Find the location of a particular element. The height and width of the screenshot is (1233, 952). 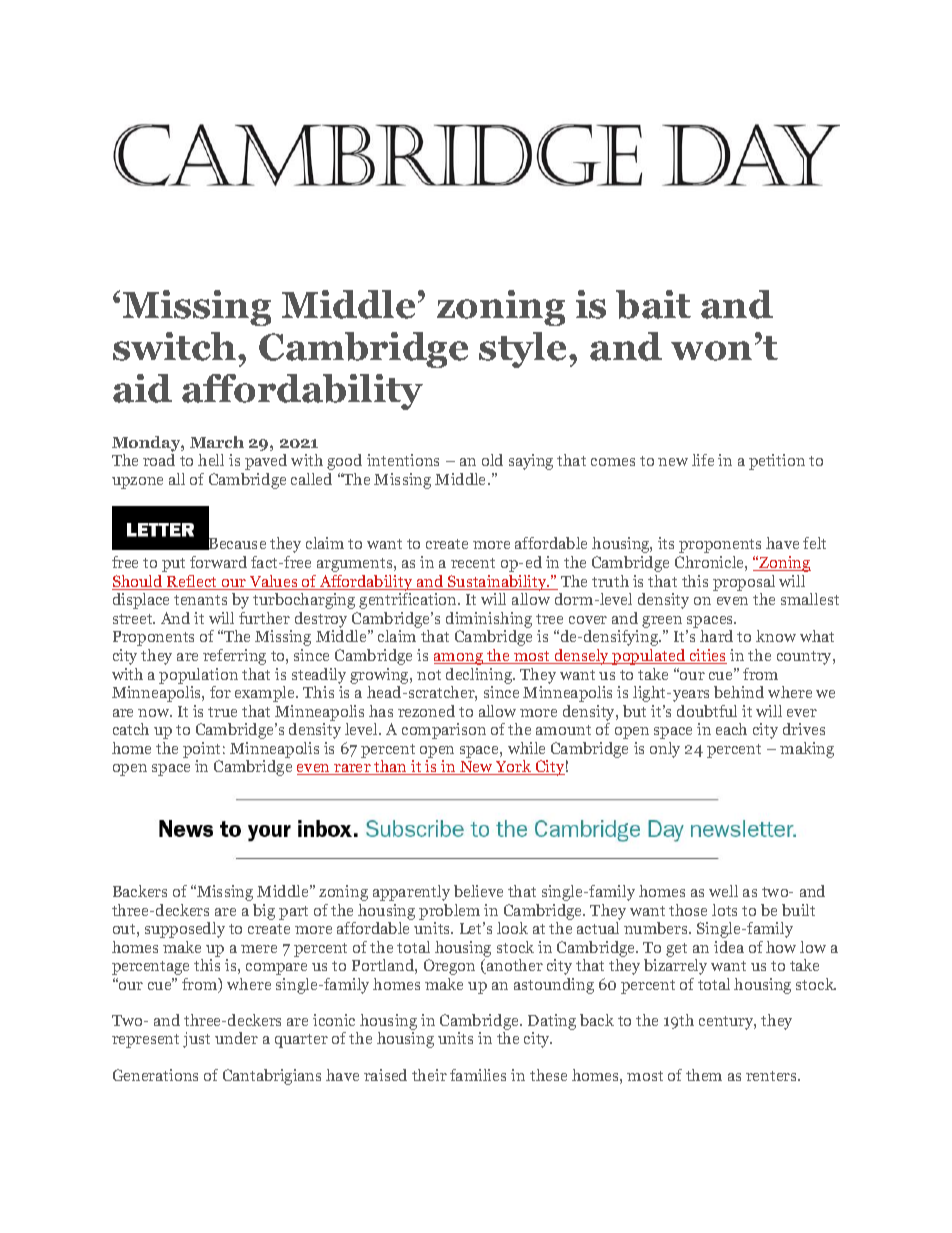

hard is located at coordinates (716, 636).
